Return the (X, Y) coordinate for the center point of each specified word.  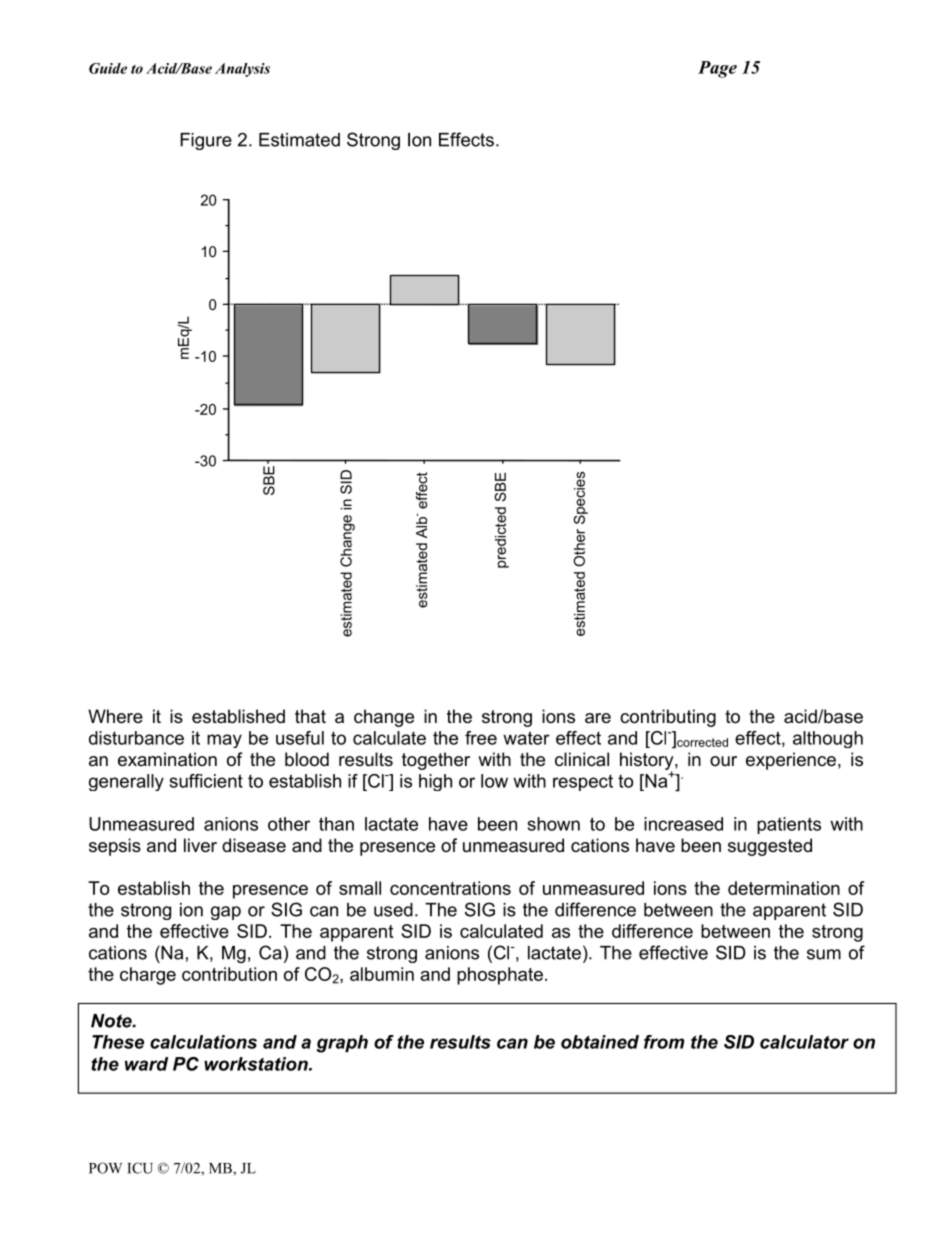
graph (342, 1044)
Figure (206, 141)
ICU (140, 1168)
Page (717, 69)
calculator (804, 1042)
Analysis (242, 70)
